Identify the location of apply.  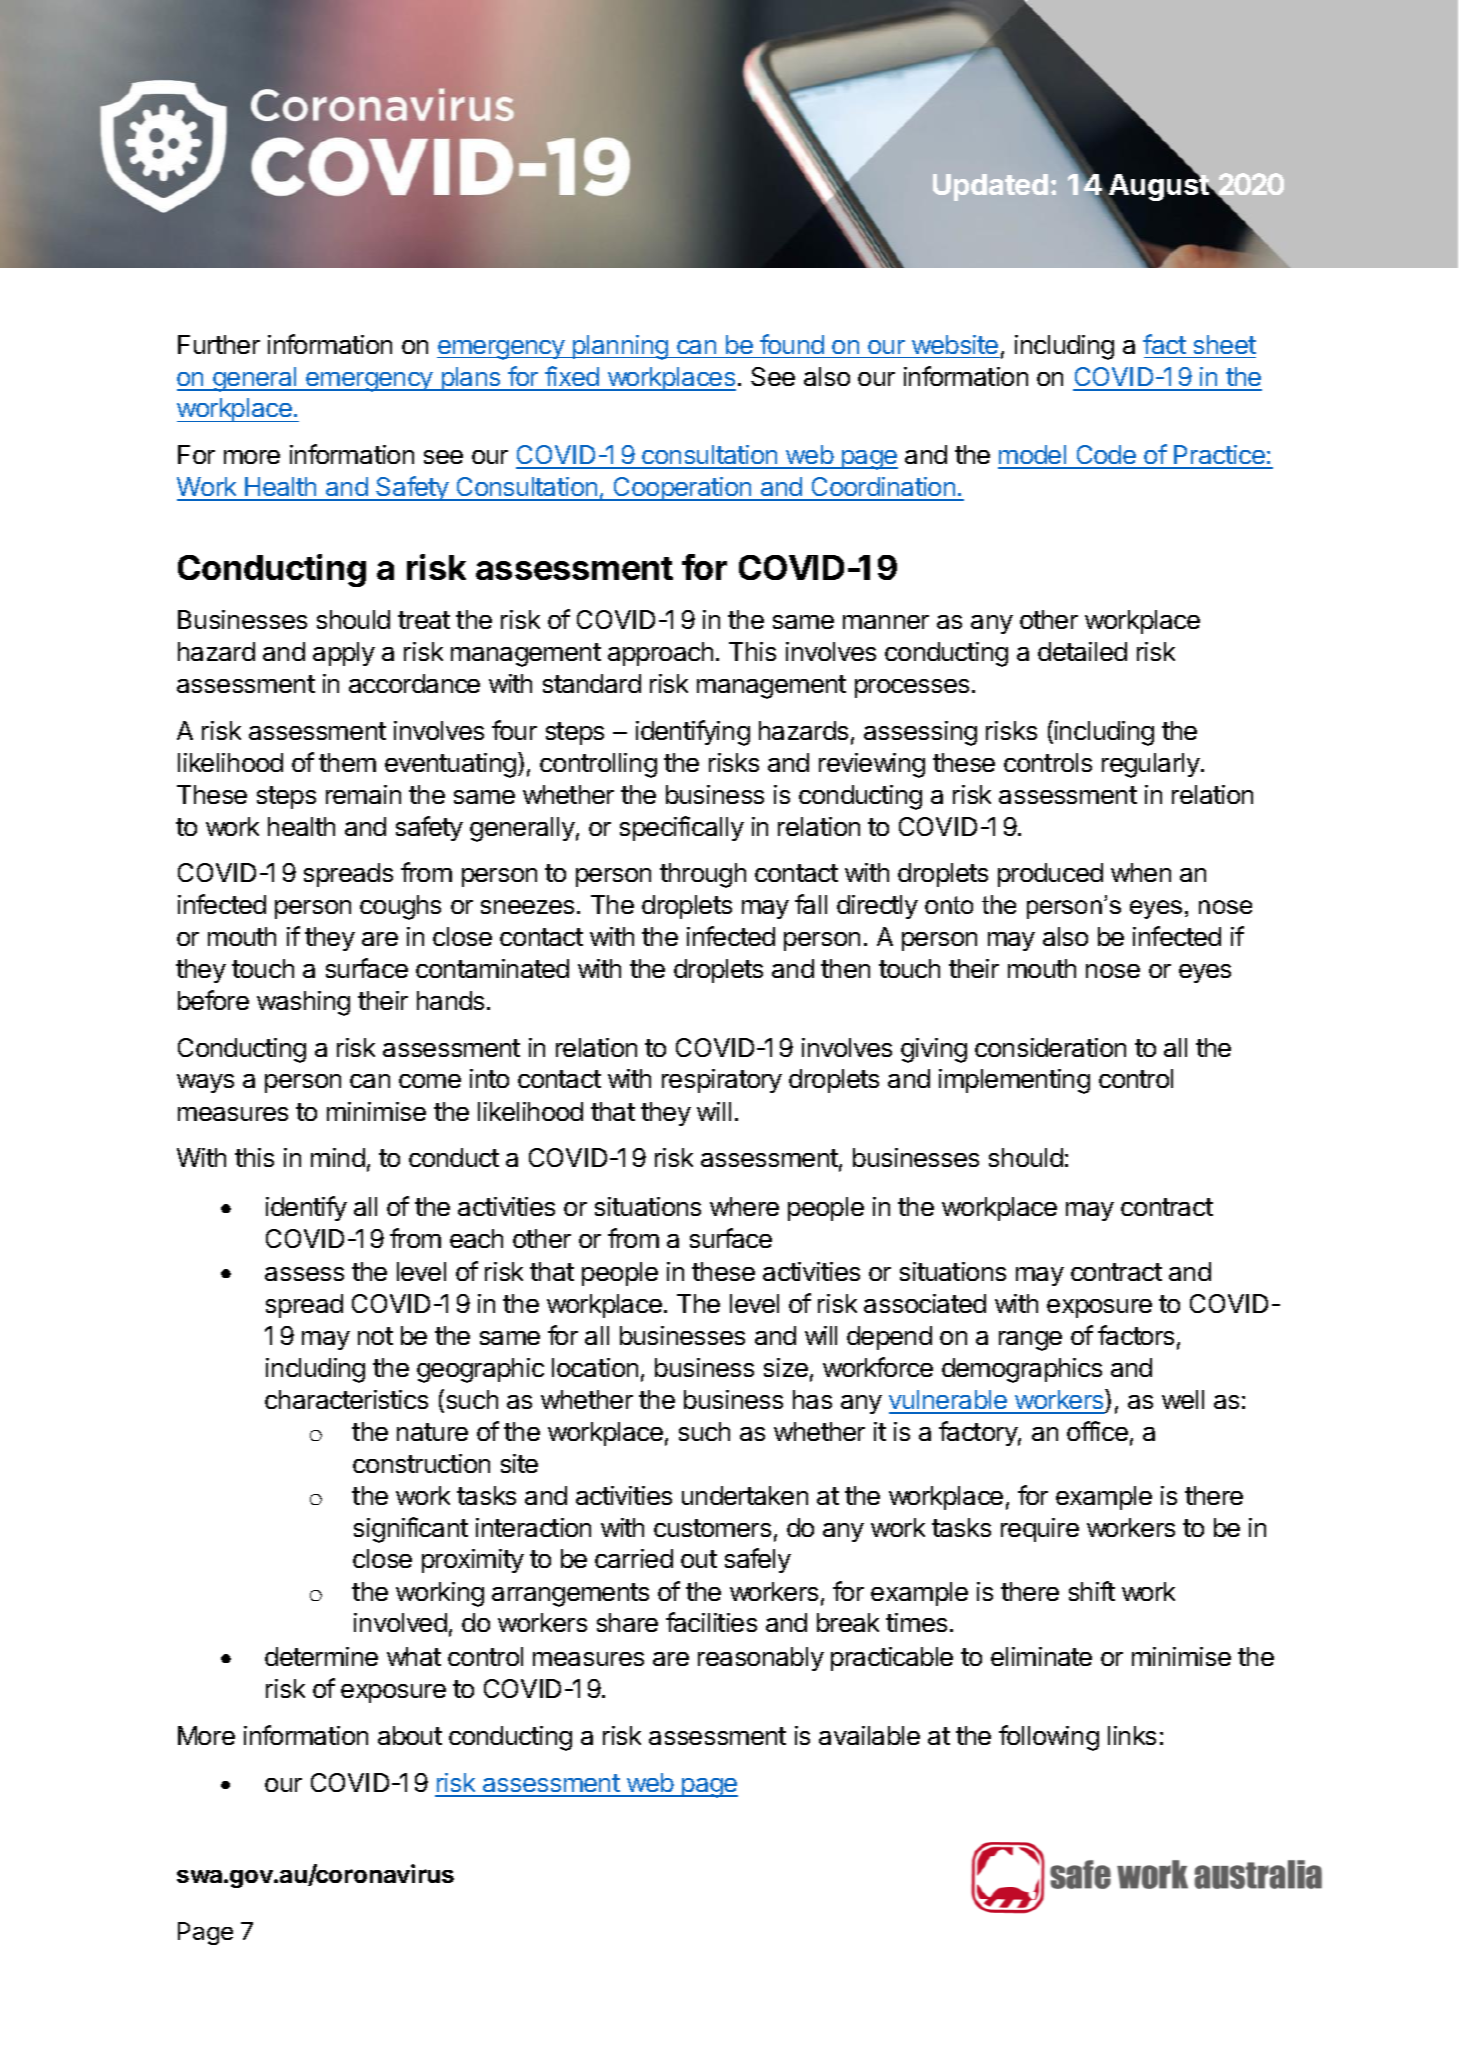
(344, 654).
